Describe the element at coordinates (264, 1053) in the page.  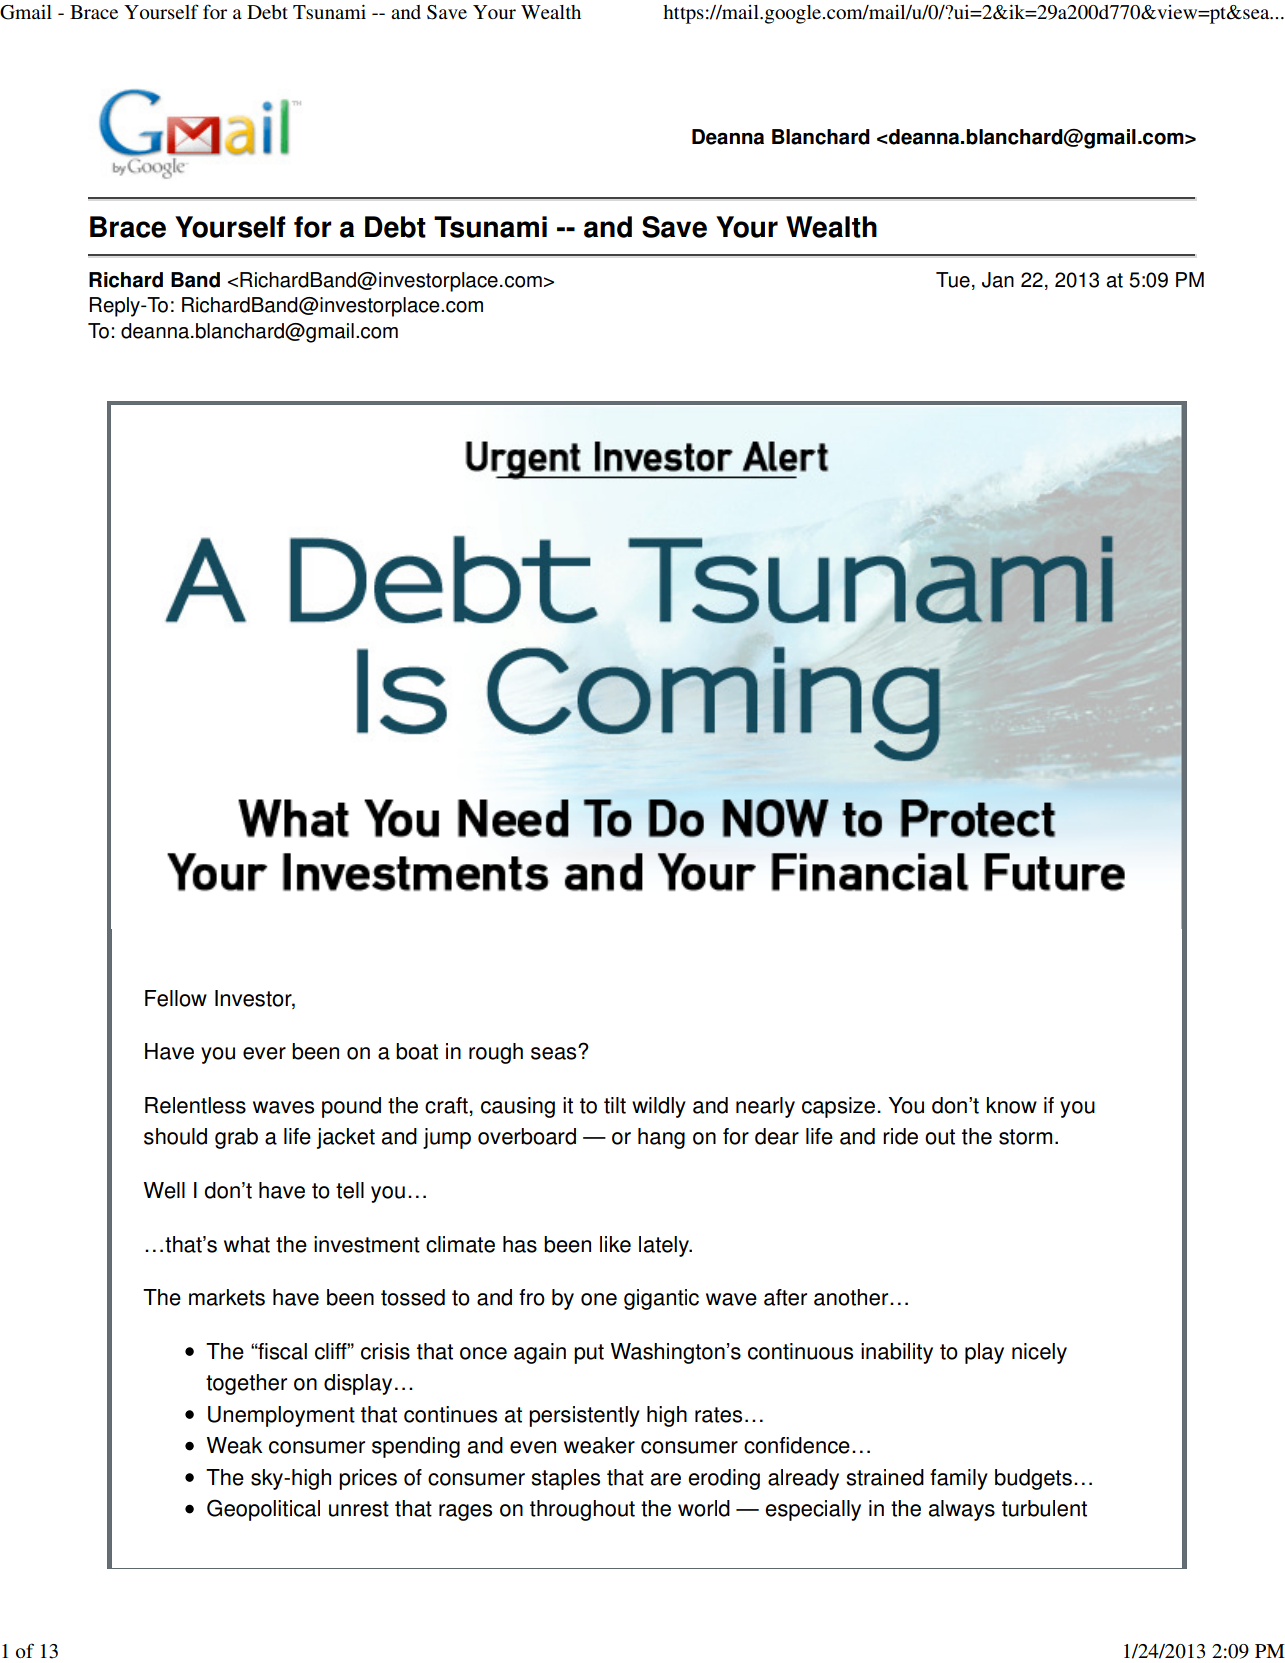
I see `ever` at that location.
